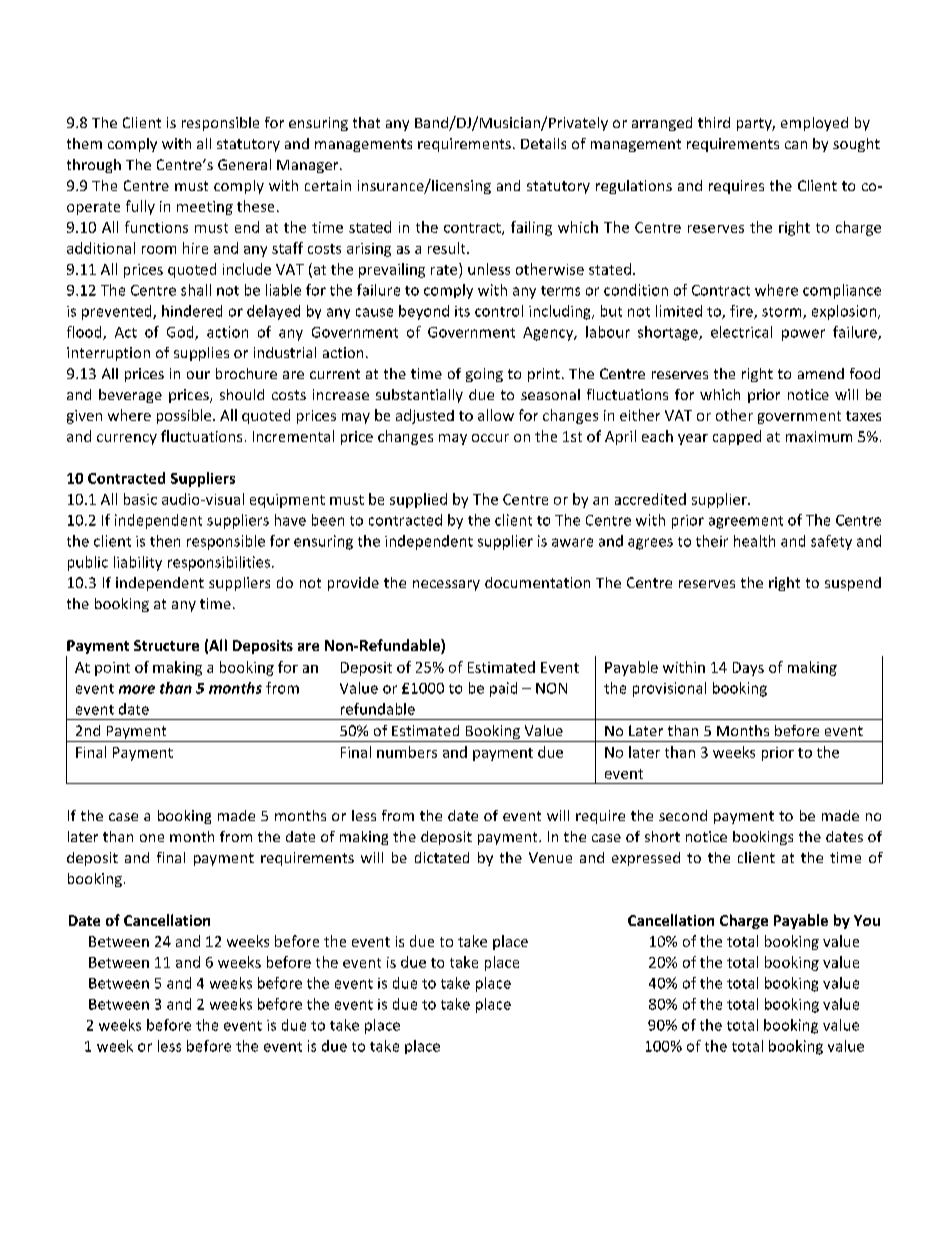 The height and width of the screenshot is (1233, 952). I want to click on God, so click(181, 333).
